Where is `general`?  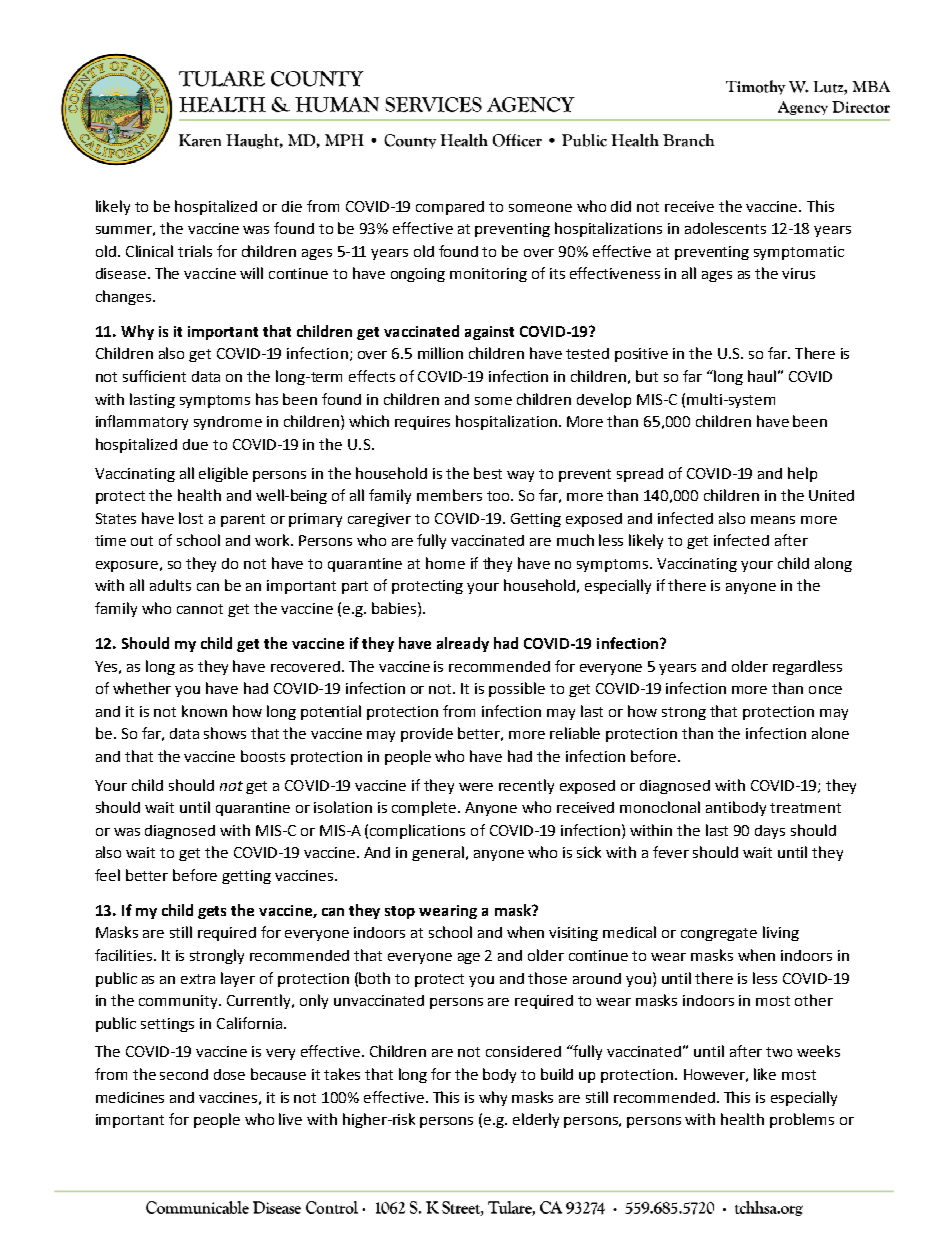 general is located at coordinates (438, 853).
